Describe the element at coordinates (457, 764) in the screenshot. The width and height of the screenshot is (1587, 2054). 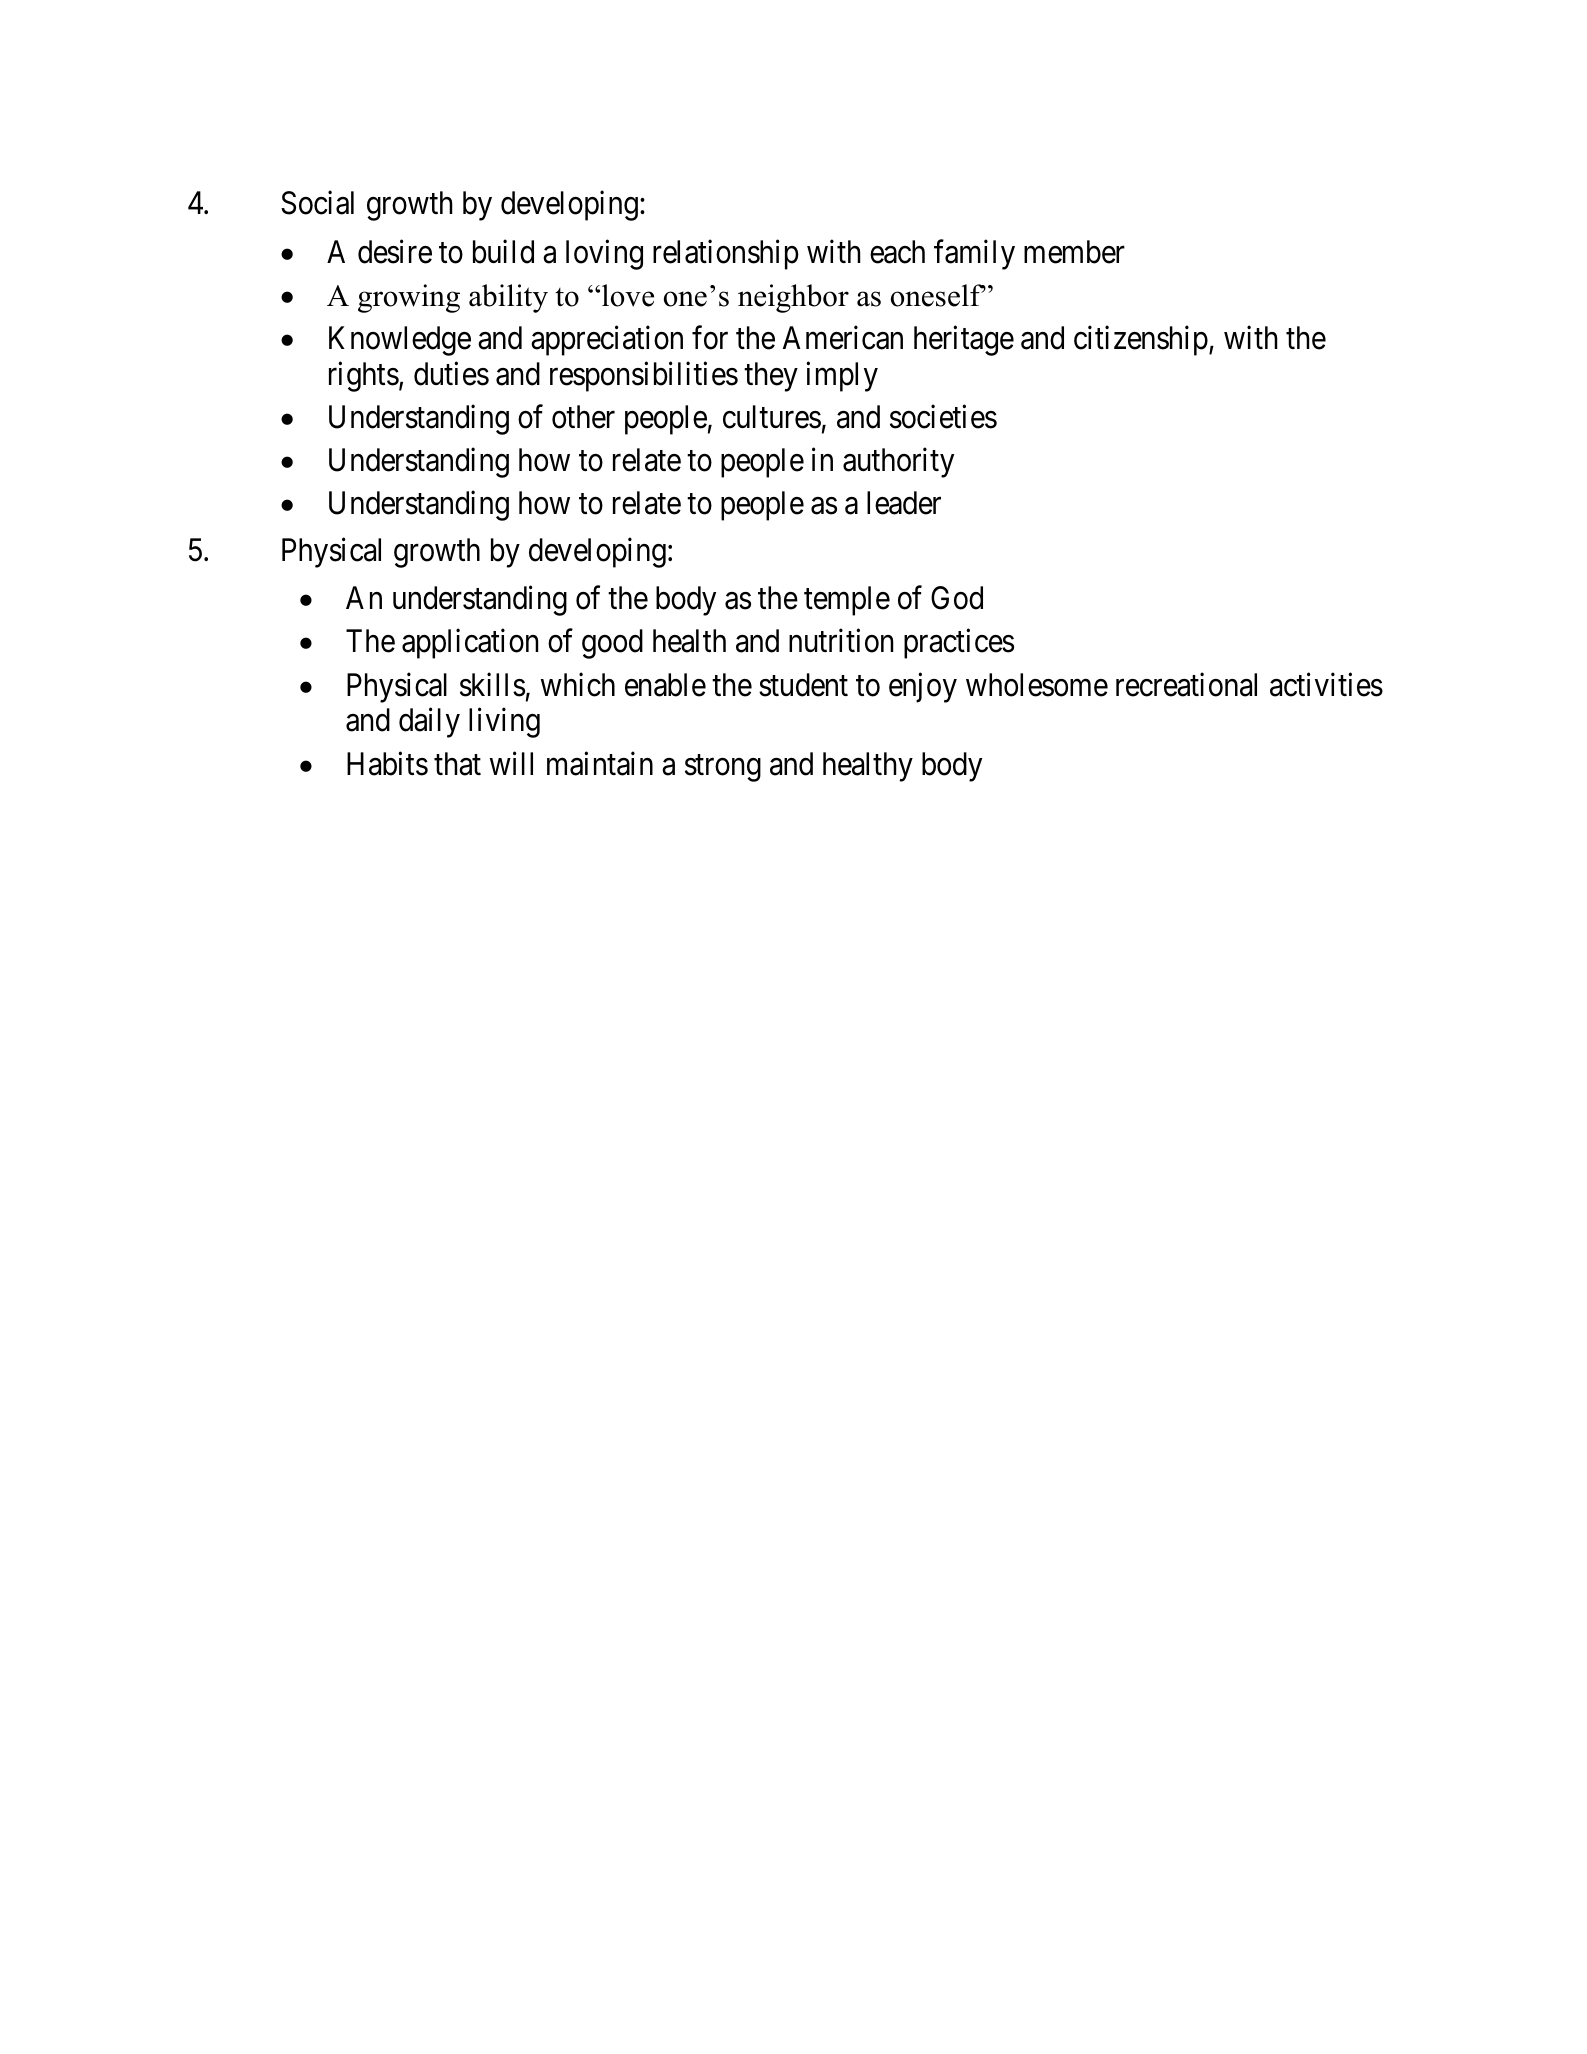
I see `that` at that location.
